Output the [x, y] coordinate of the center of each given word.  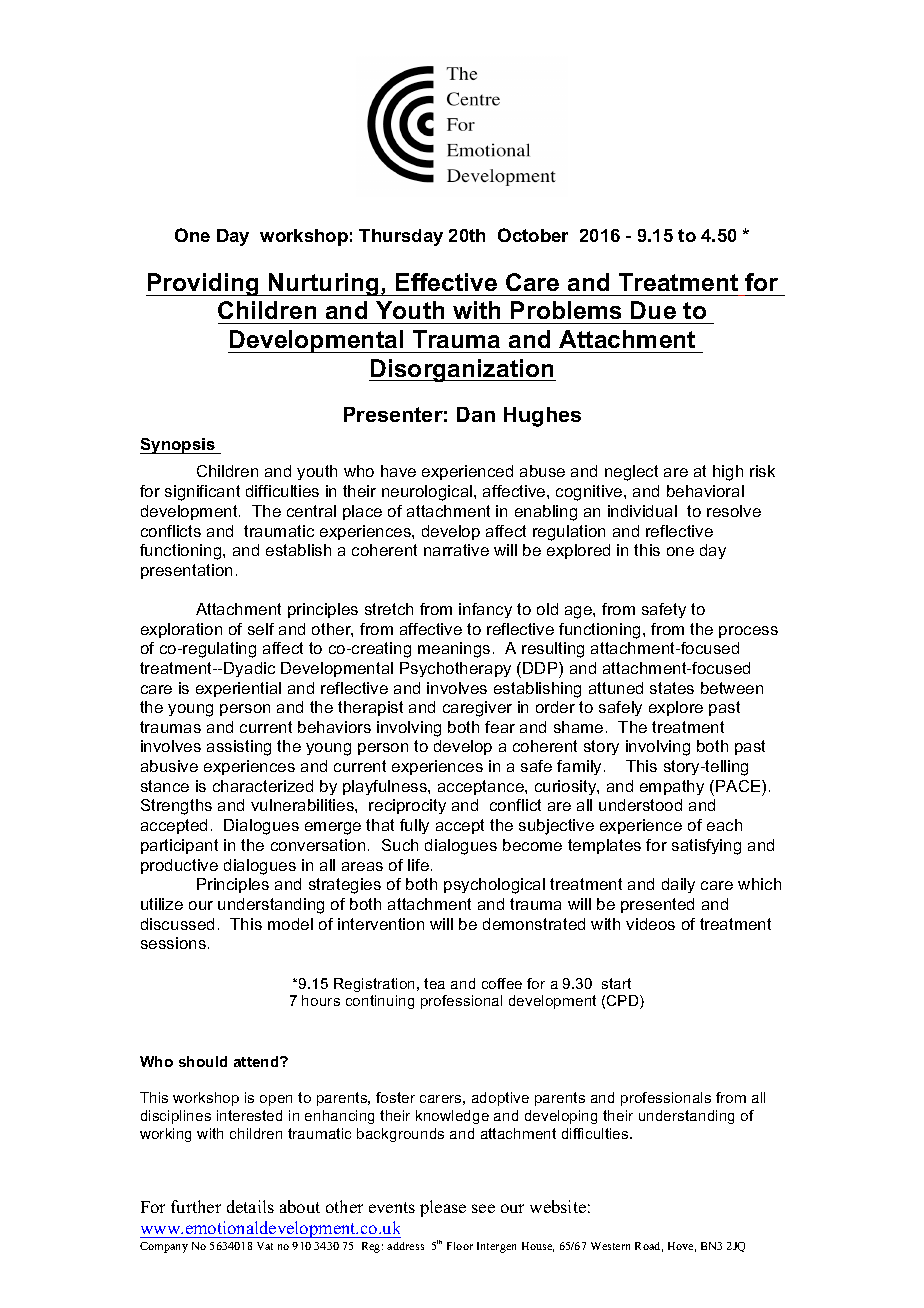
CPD [624, 1002]
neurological [428, 493]
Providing [204, 284]
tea [434, 983]
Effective [446, 282]
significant [202, 493]
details [250, 1206]
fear [500, 727]
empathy [672, 787]
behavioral [705, 491]
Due [653, 310]
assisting [239, 748]
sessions [173, 943]
